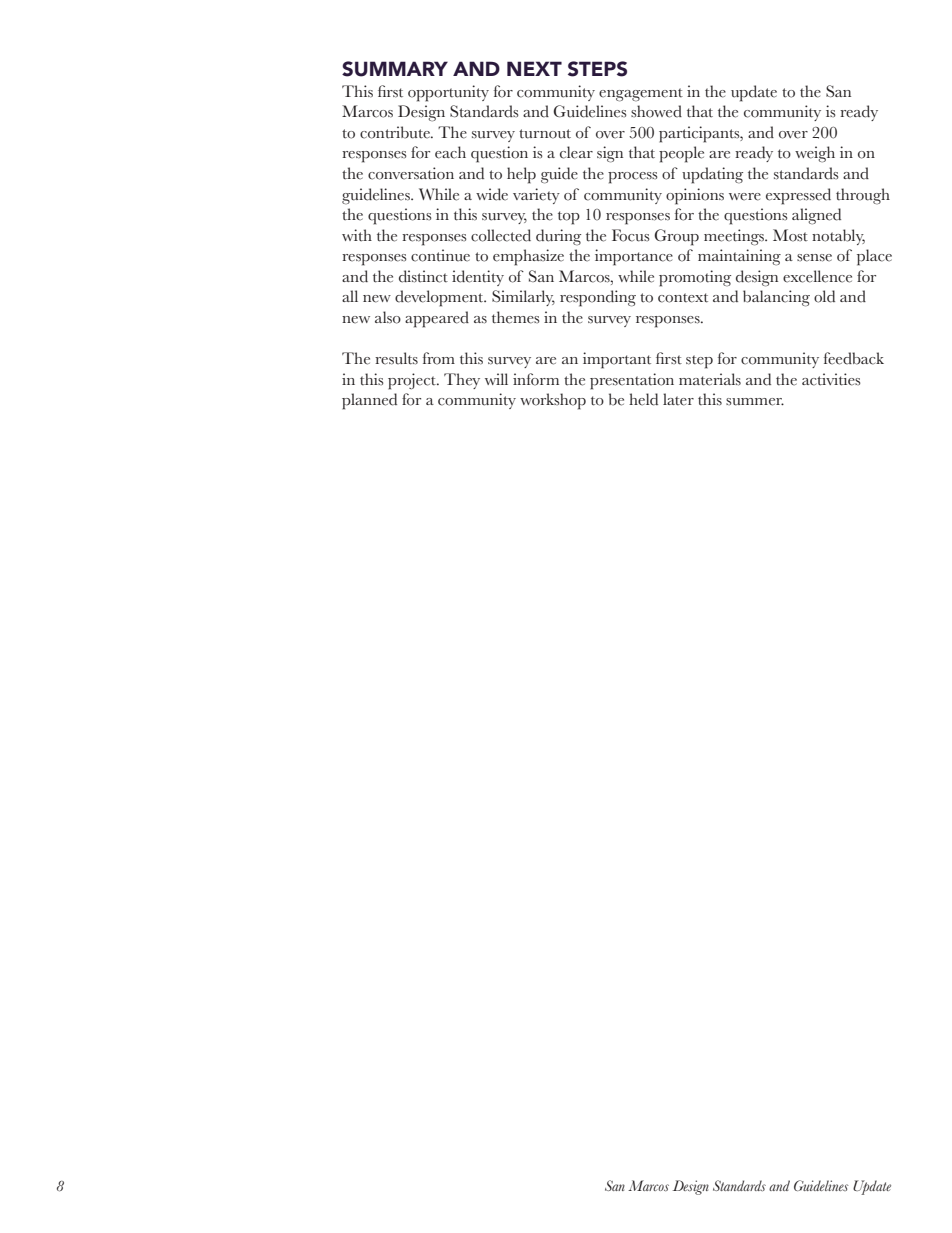 This page has width=952, height=1233. I want to click on old, so click(824, 296).
